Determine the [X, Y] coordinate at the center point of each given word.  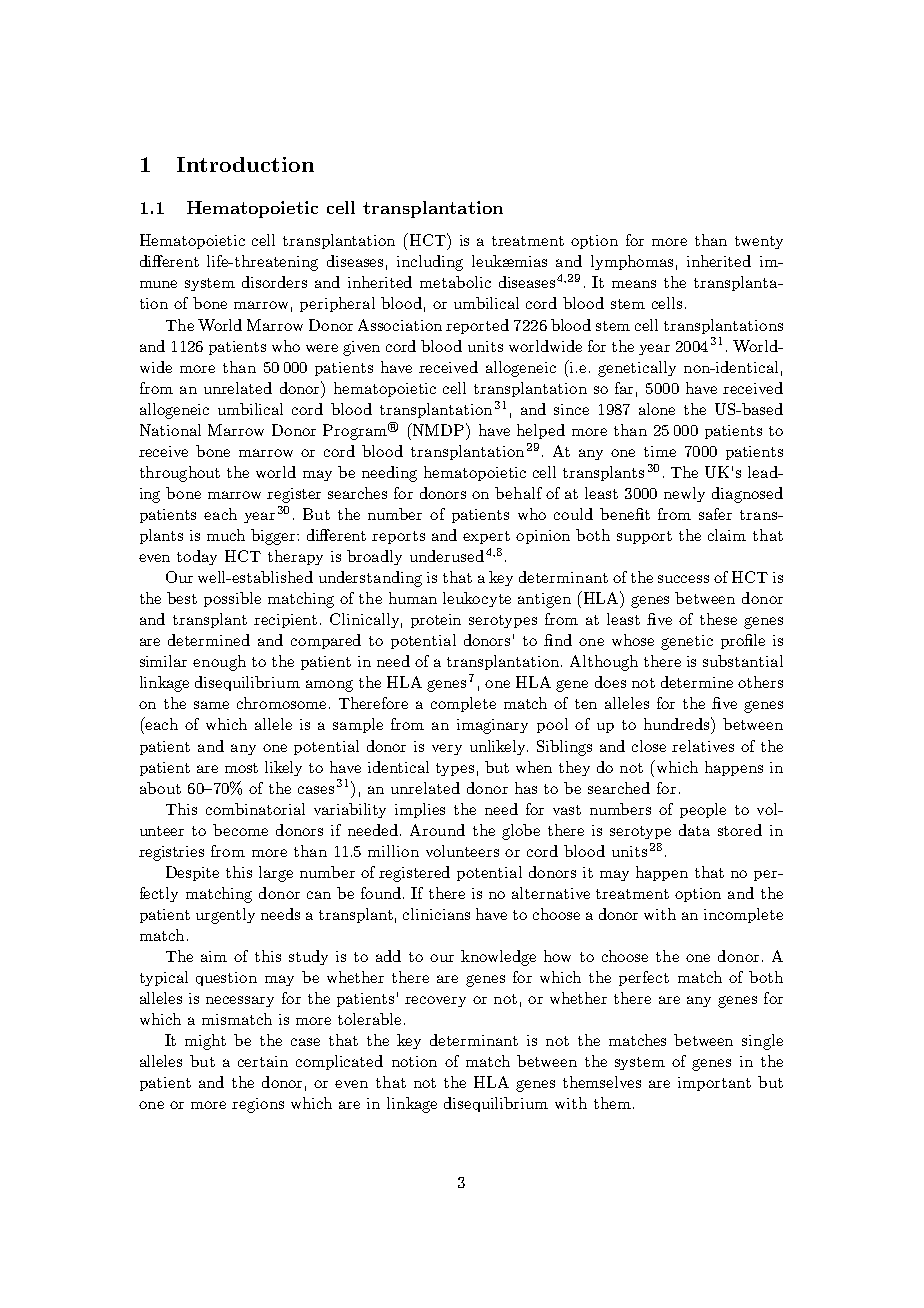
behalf [518, 493]
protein [436, 621]
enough [219, 663]
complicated [339, 1062]
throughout [180, 474]
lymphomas [632, 262]
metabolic [455, 282]
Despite [192, 873]
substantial [743, 661]
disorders [274, 282]
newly [684, 494]
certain [263, 1061]
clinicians [436, 914]
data [694, 830]
